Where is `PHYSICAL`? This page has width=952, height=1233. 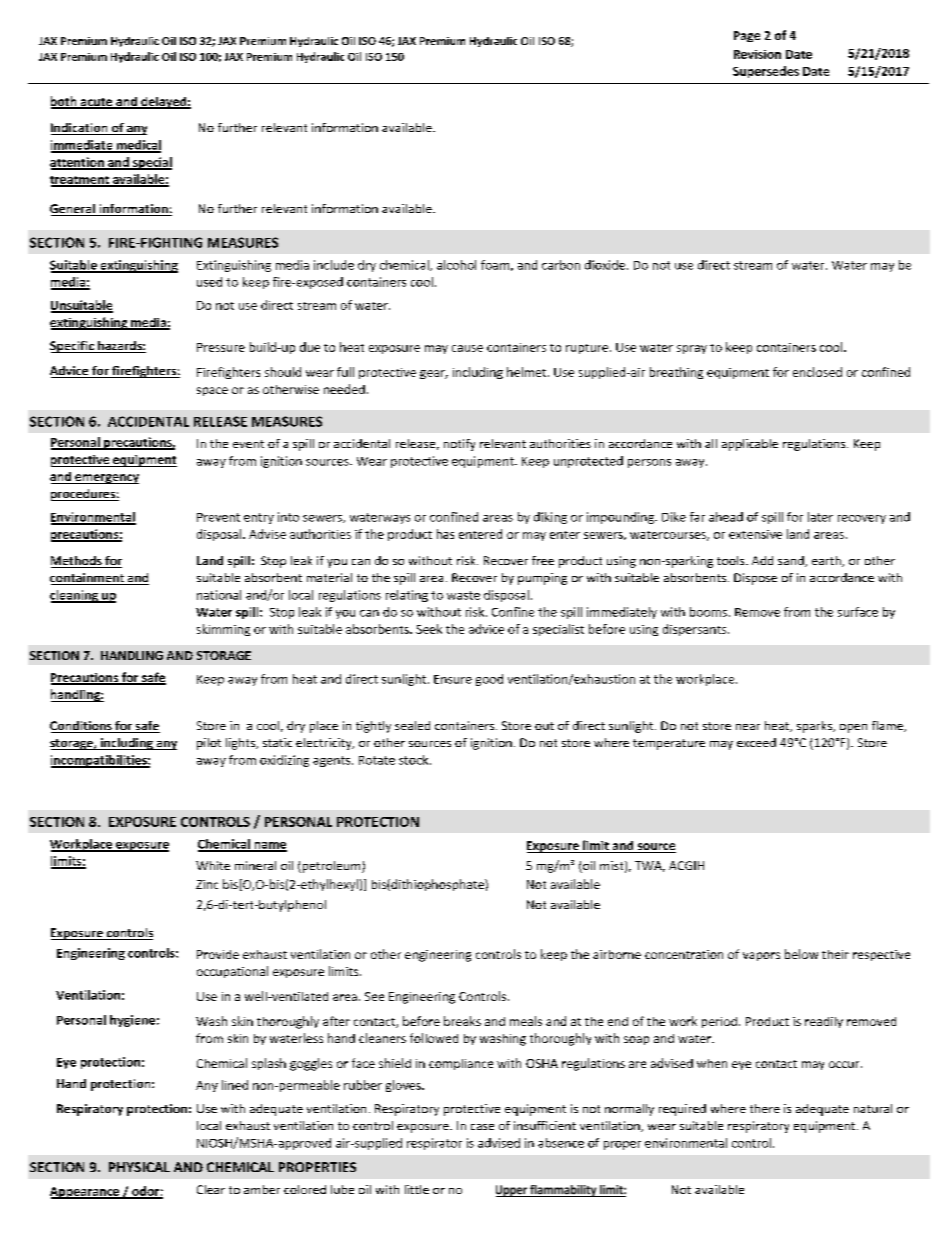 PHYSICAL is located at coordinates (139, 1167).
